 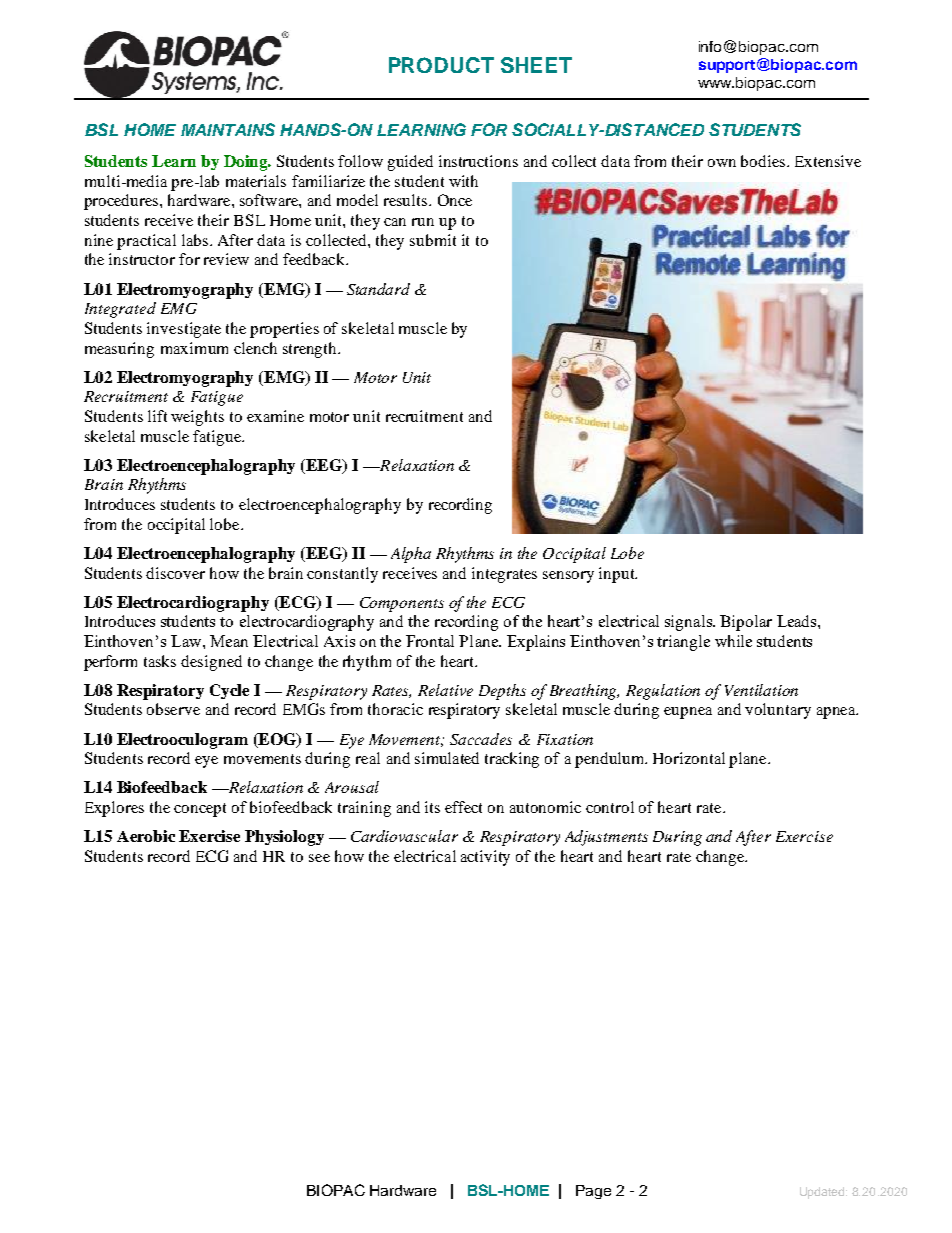 What do you see at coordinates (593, 1192) in the screenshot?
I see `Page` at bounding box center [593, 1192].
